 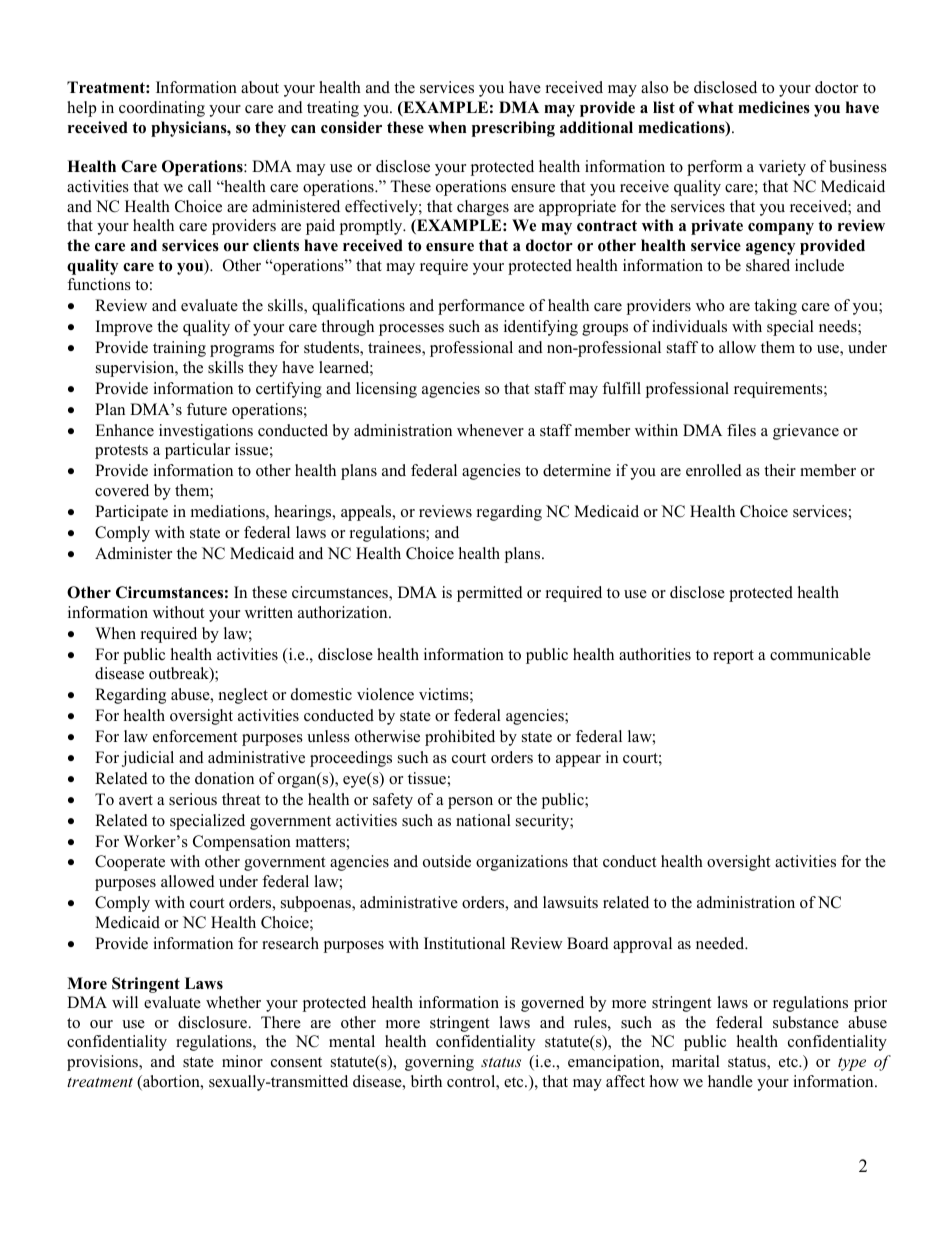 What do you see at coordinates (386, 390) in the document?
I see `licensing` at bounding box center [386, 390].
